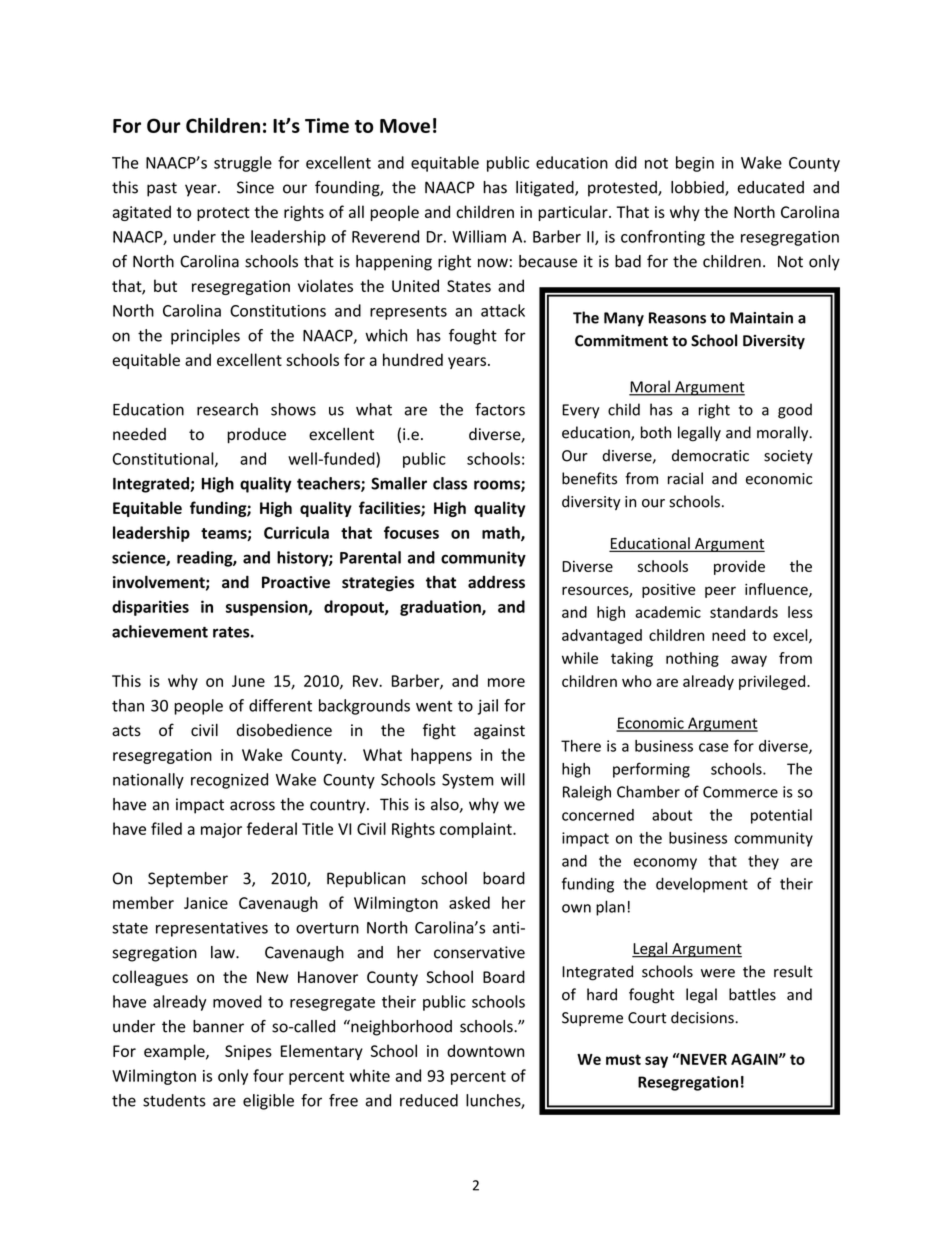  Describe the element at coordinates (164, 459) in the page. I see `Constitutional` at that location.
